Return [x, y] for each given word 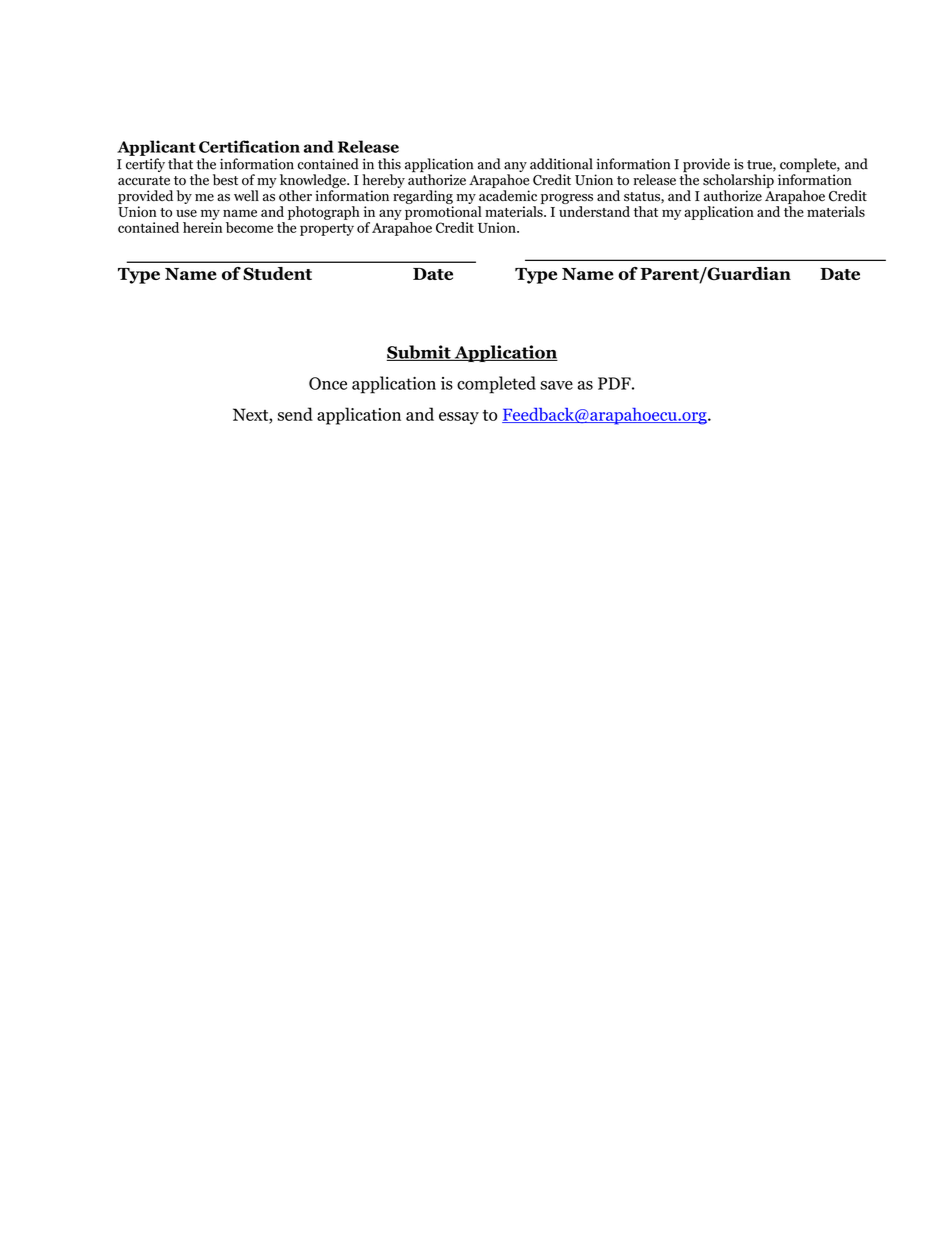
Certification [249, 146]
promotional [443, 213]
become [249, 227]
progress [567, 199]
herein [202, 227]
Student [277, 274]
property [327, 230]
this [389, 164]
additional [561, 164]
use [186, 213]
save [556, 385]
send [295, 414]
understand [594, 211]
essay [459, 418]
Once [328, 383]
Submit [420, 353]
